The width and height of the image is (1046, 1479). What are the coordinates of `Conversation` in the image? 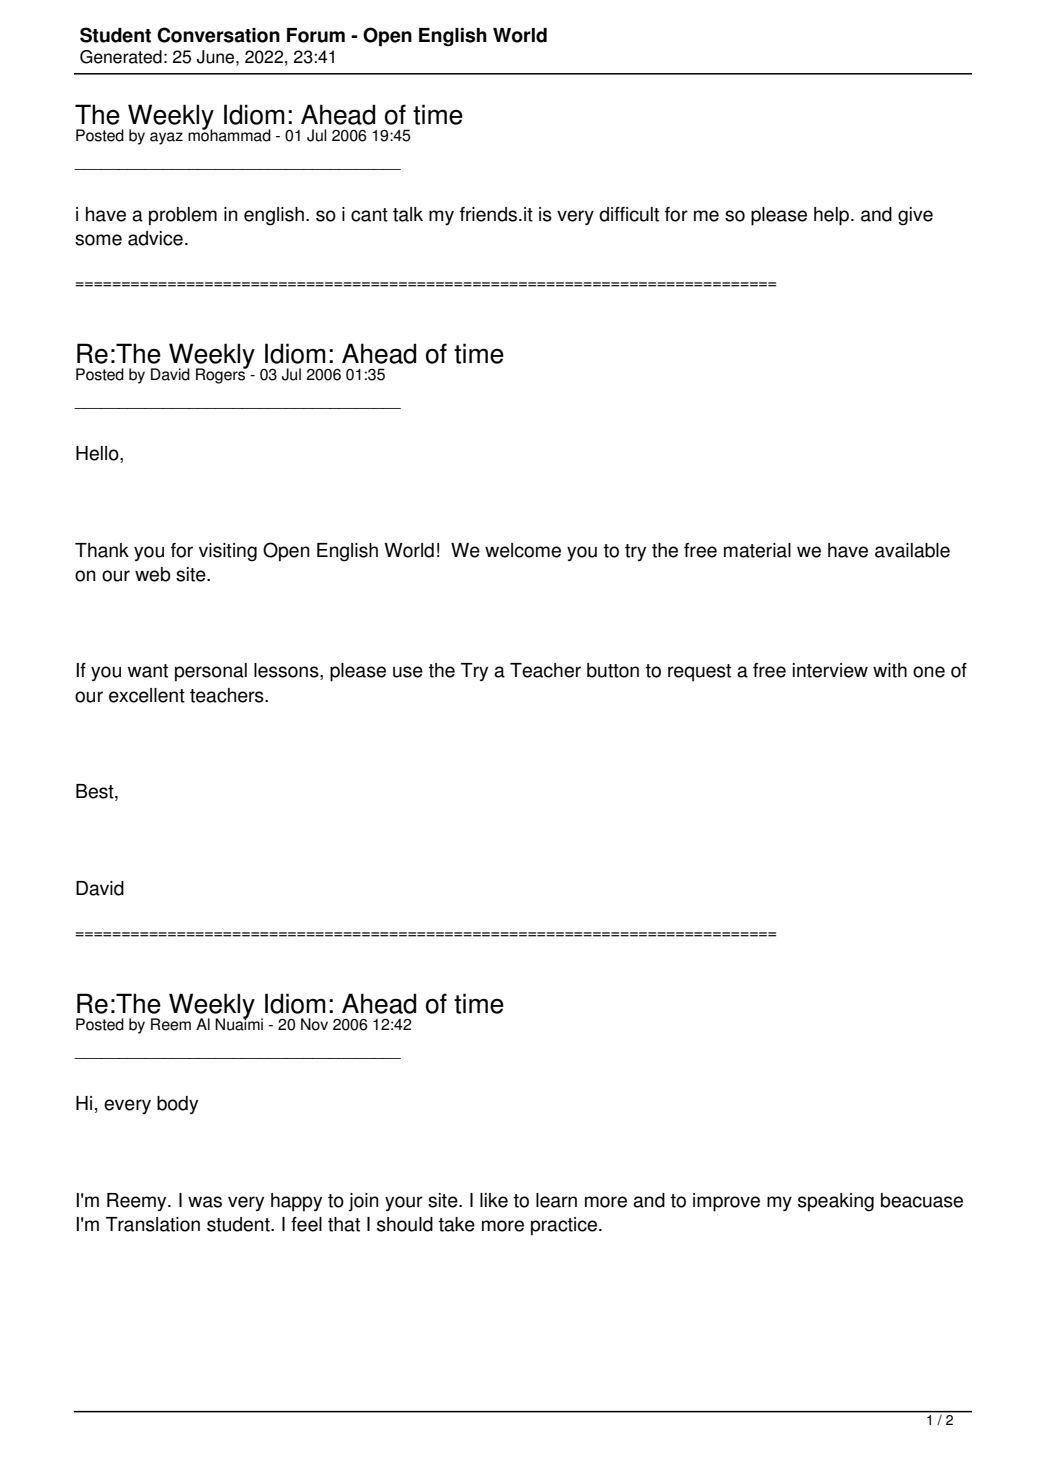 It's located at (218, 35).
